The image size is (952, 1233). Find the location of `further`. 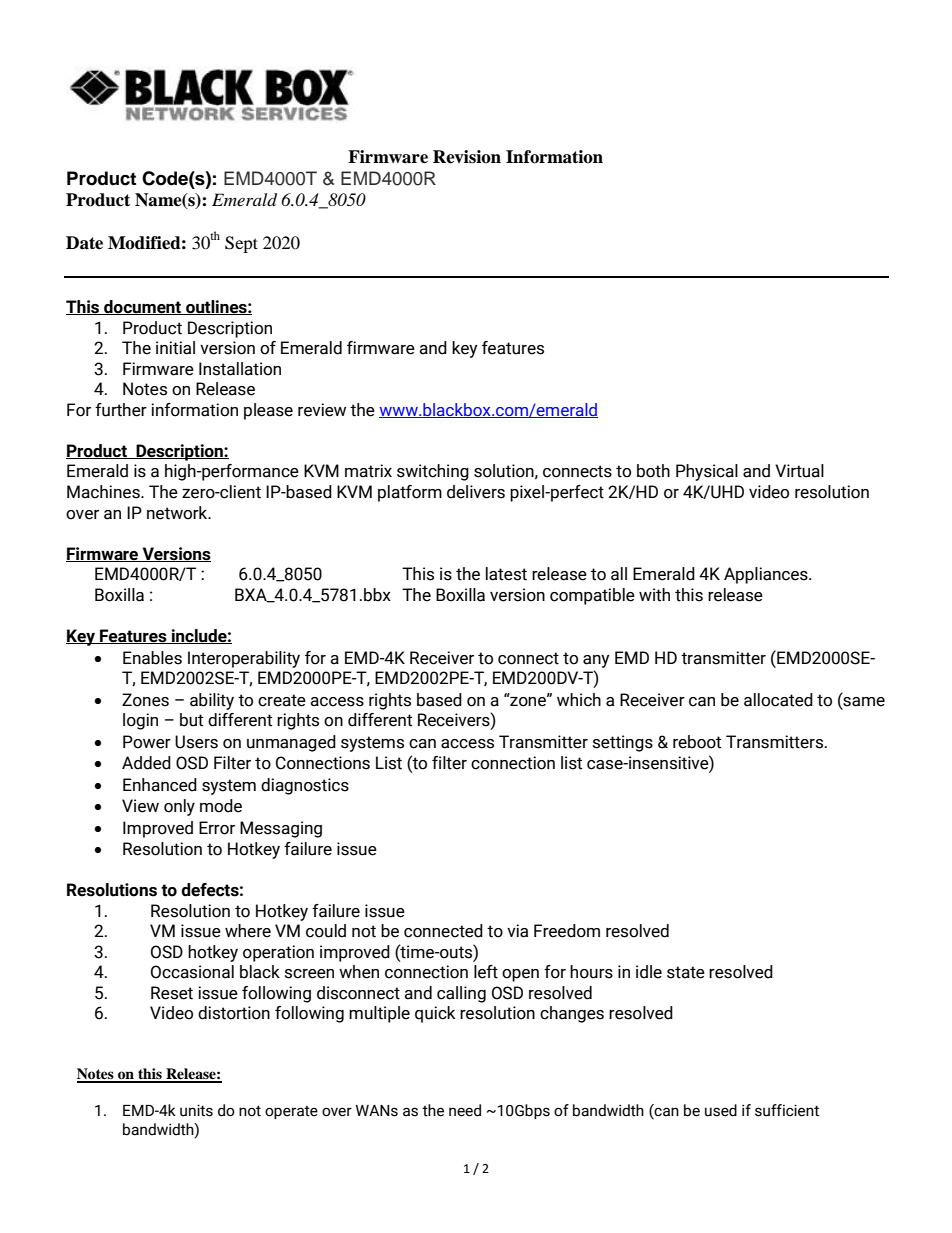

further is located at coordinates (121, 410).
